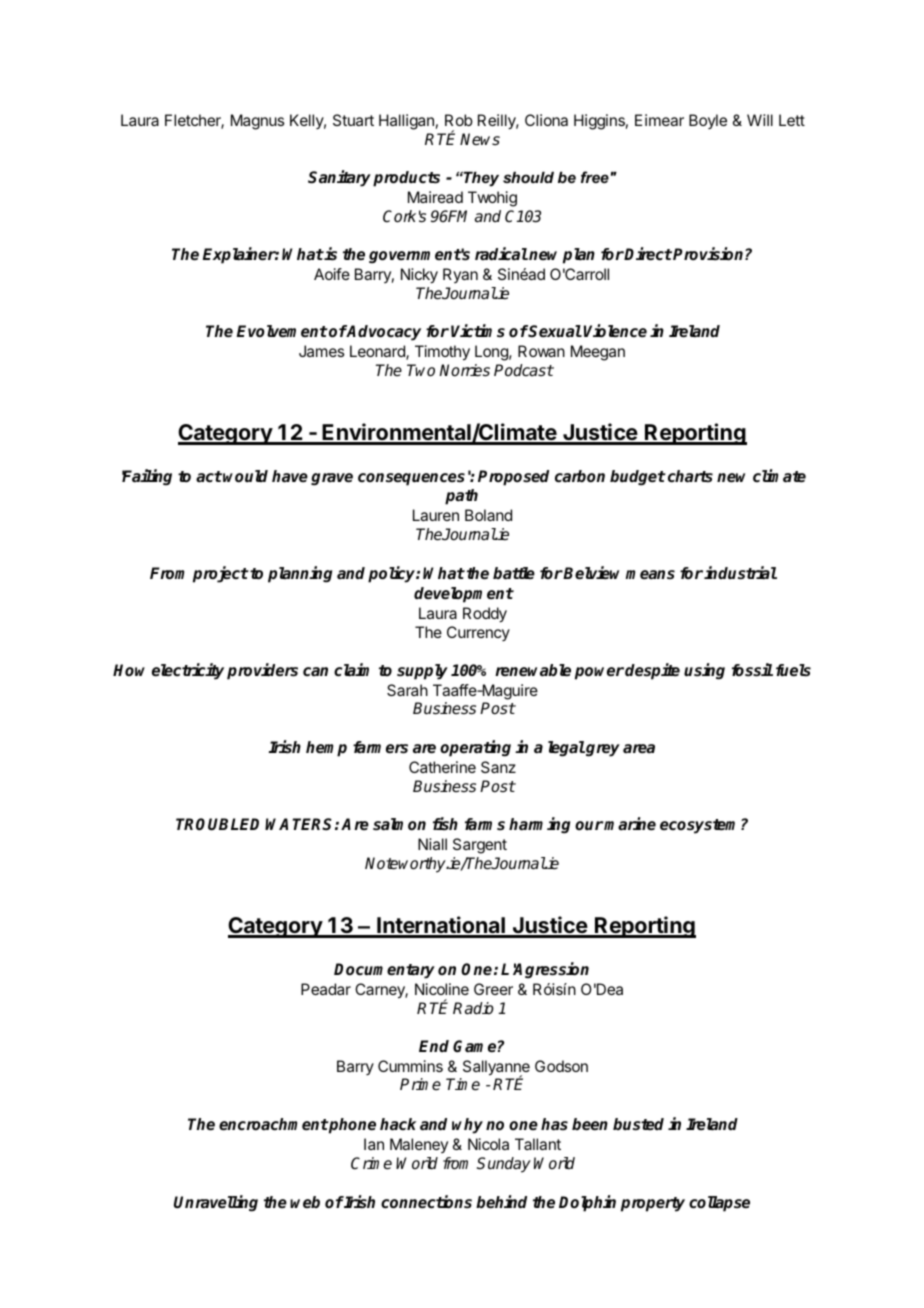 The height and width of the document is (1308, 924). What do you see at coordinates (384, 971) in the document?
I see `Documentary` at bounding box center [384, 971].
